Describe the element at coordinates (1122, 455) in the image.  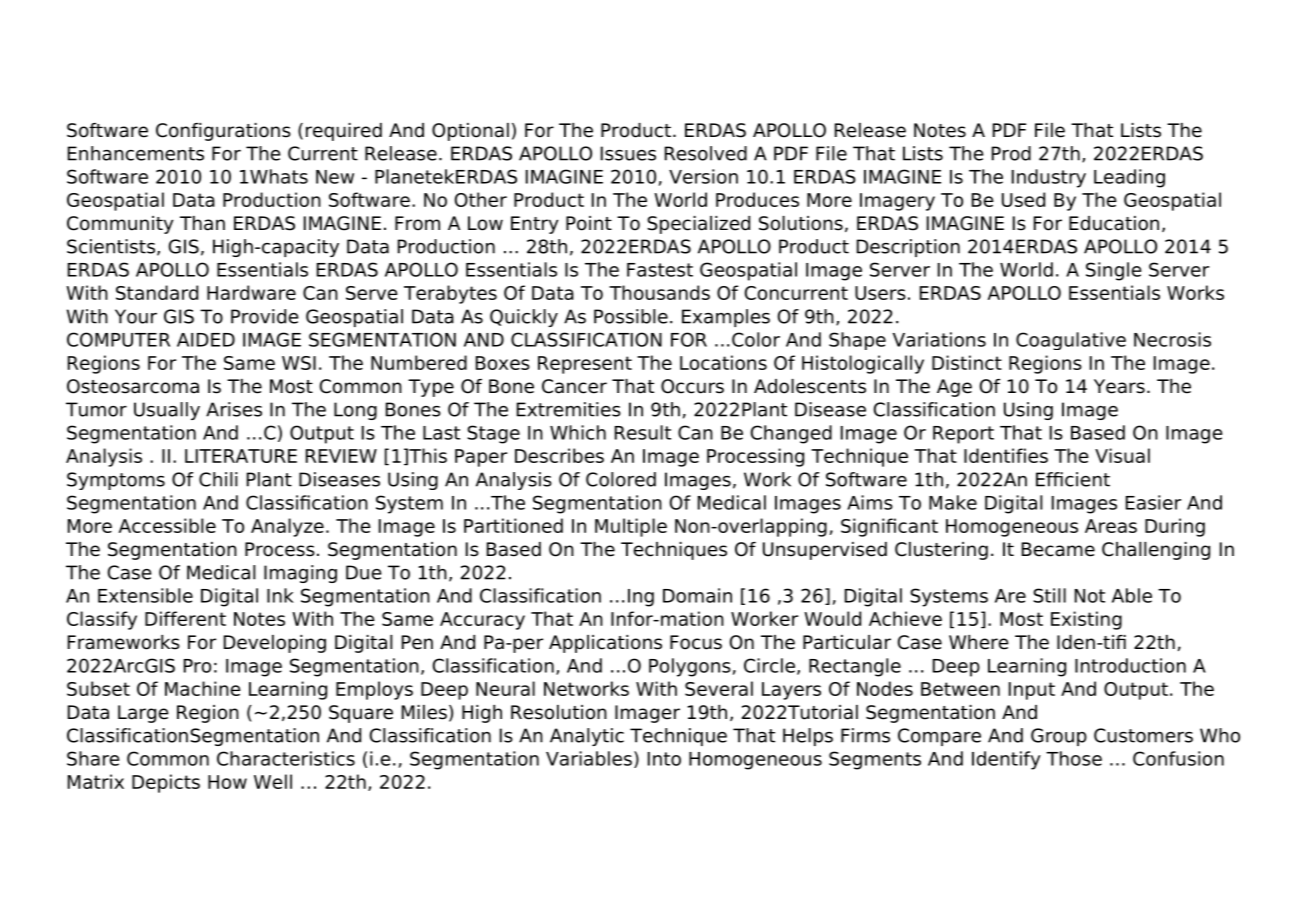
I see `Visual` at that location.
